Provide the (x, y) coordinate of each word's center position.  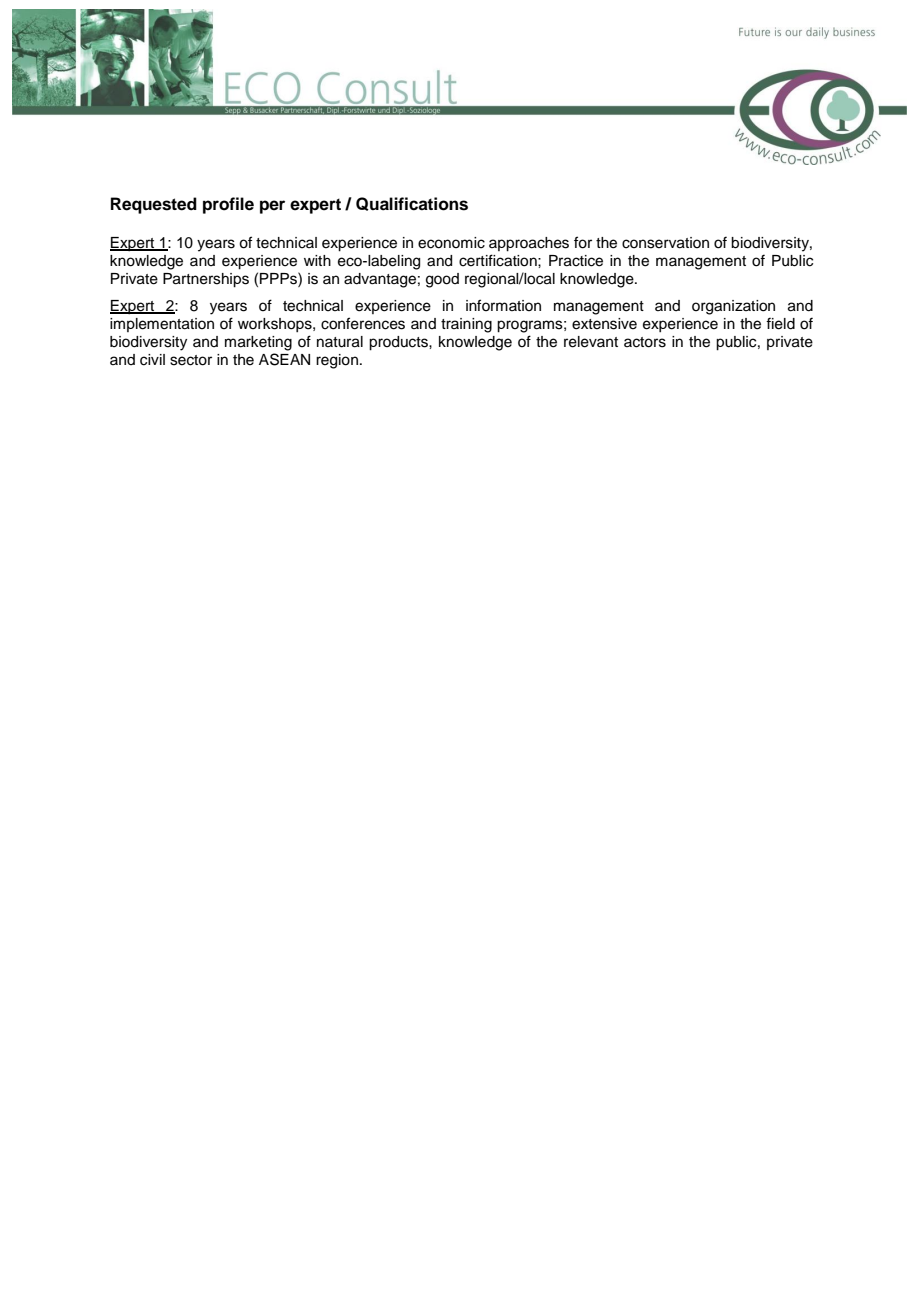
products (399, 343)
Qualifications (412, 204)
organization (733, 307)
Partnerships (206, 280)
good (442, 280)
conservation (665, 243)
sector (191, 360)
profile (228, 205)
